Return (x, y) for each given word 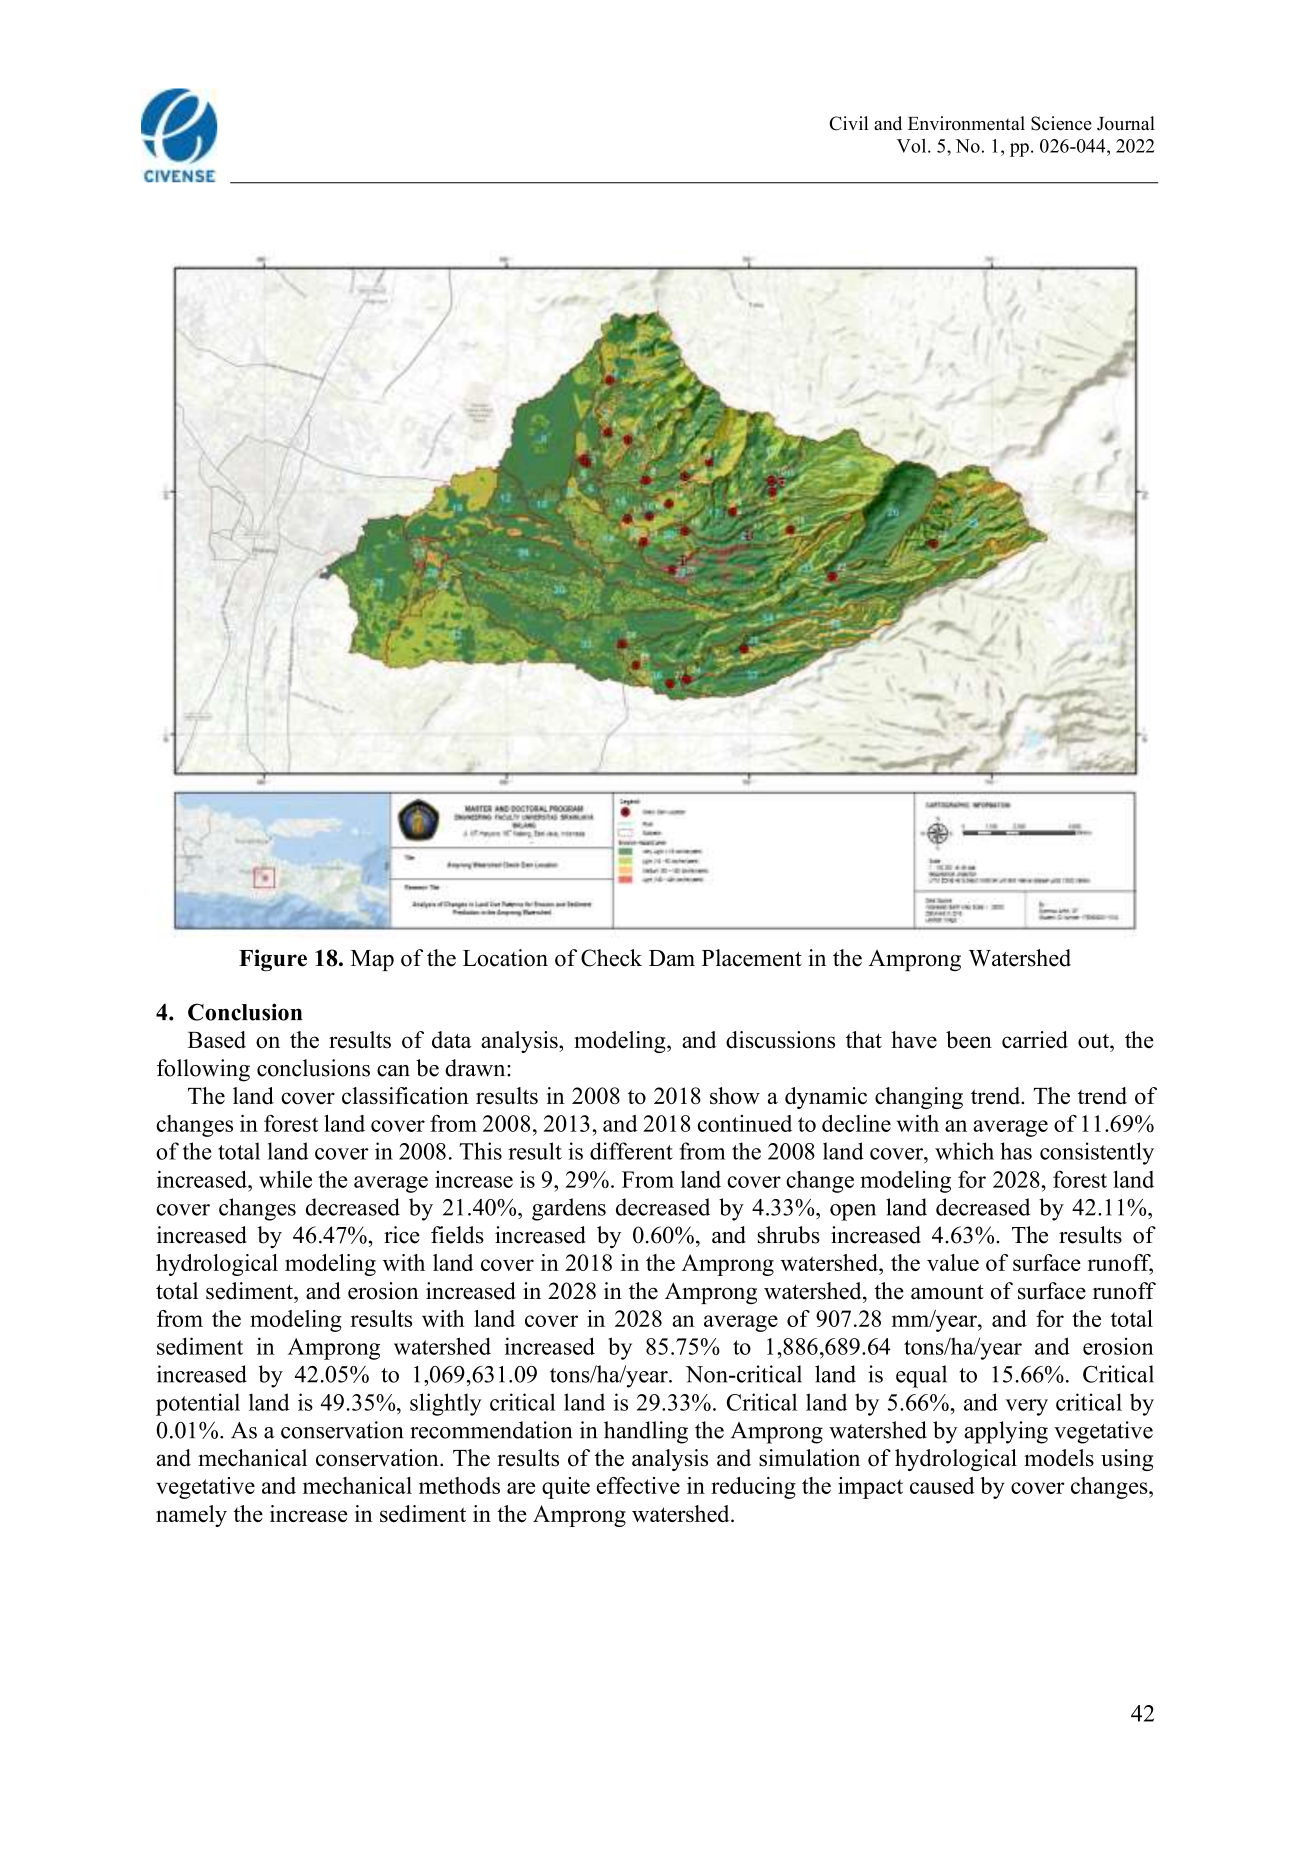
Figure (273, 960)
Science (1061, 123)
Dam (672, 958)
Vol (913, 145)
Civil (848, 123)
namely (191, 1516)
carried (1035, 1040)
